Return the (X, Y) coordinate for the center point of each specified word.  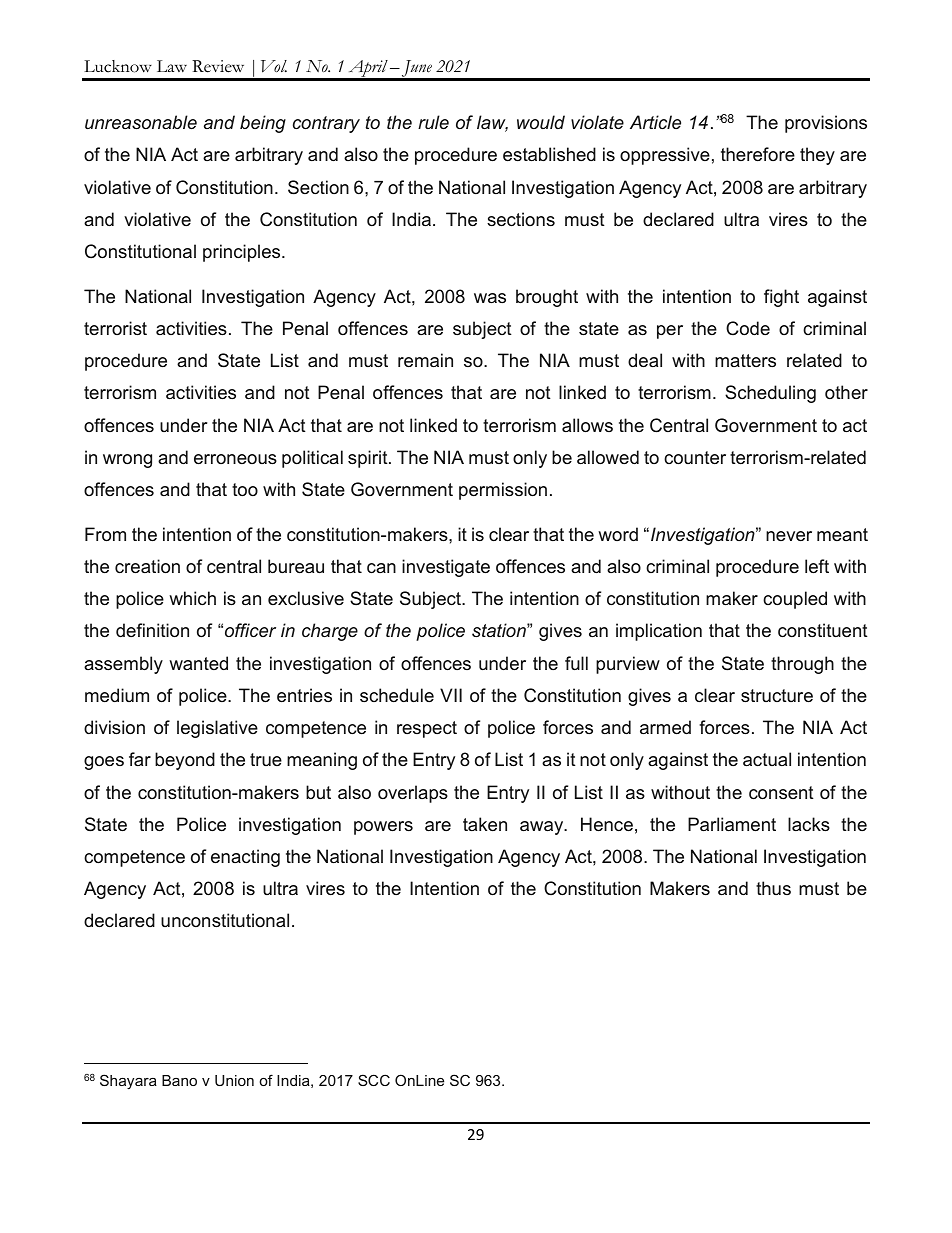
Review (218, 66)
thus (773, 888)
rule (433, 122)
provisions (826, 124)
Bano (179, 1080)
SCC (374, 1080)
